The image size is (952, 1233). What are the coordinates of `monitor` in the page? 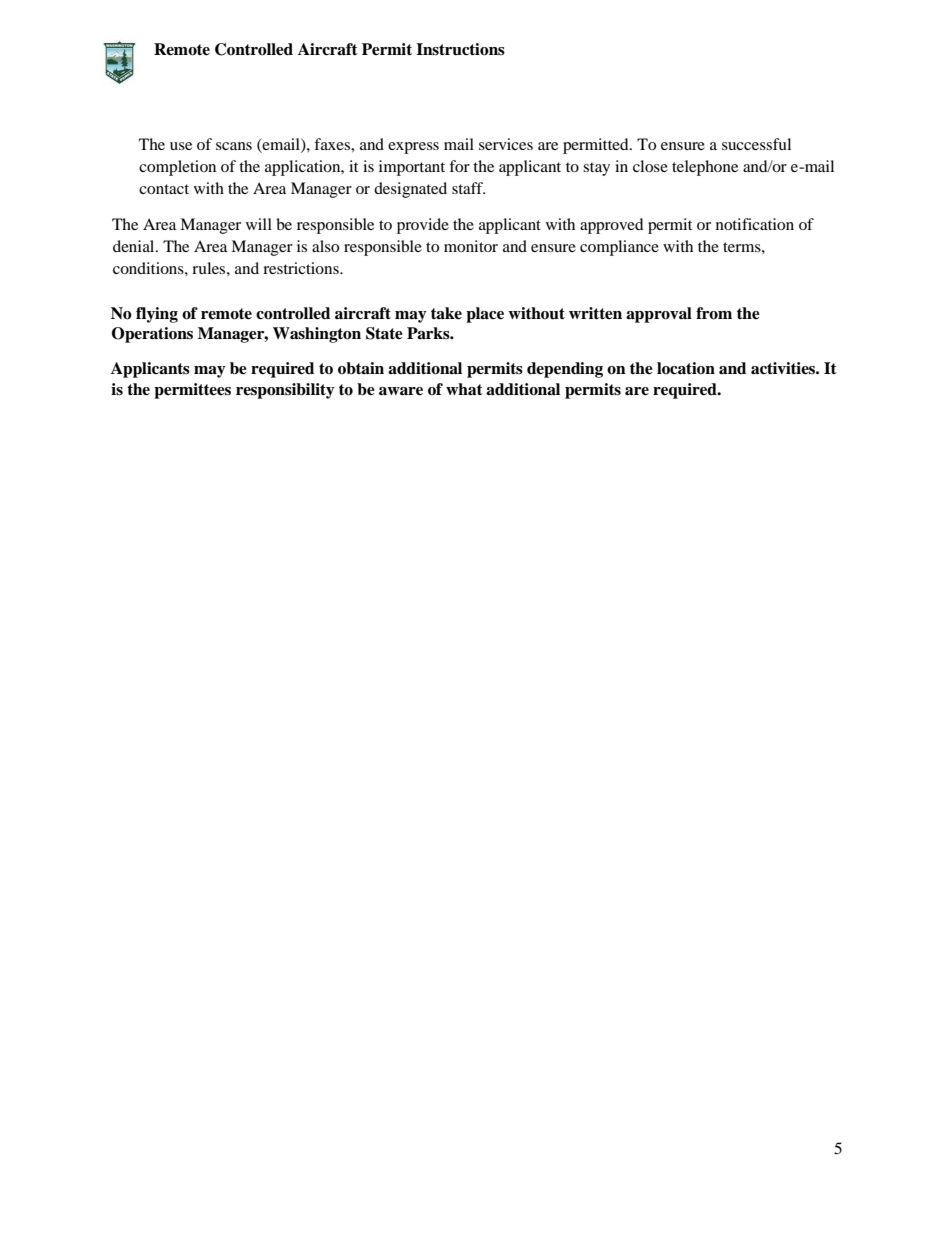 It's located at (471, 246).
